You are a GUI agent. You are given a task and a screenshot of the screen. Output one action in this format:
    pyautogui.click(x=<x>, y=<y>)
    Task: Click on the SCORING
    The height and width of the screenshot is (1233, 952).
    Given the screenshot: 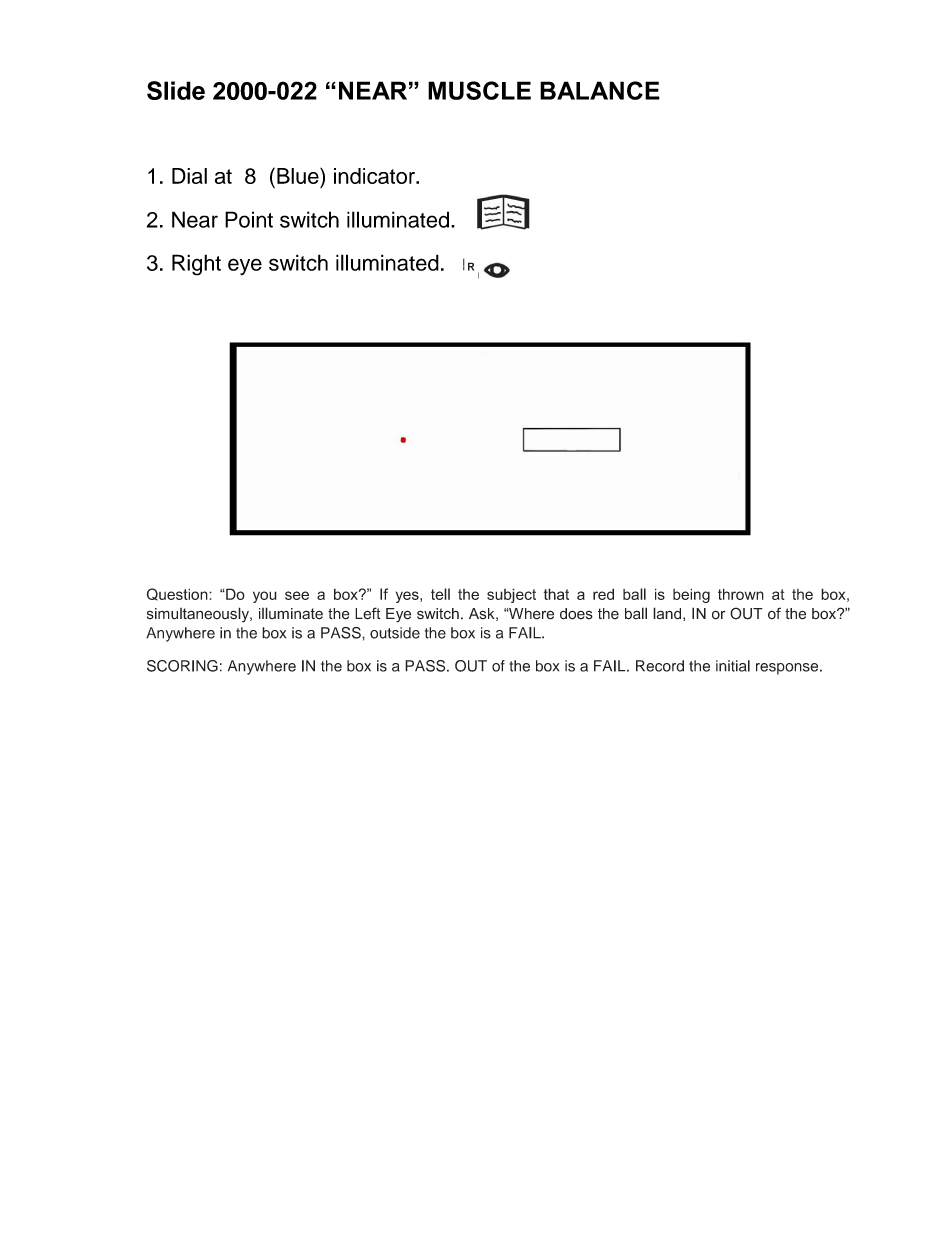 What is the action you would take?
    pyautogui.click(x=182, y=666)
